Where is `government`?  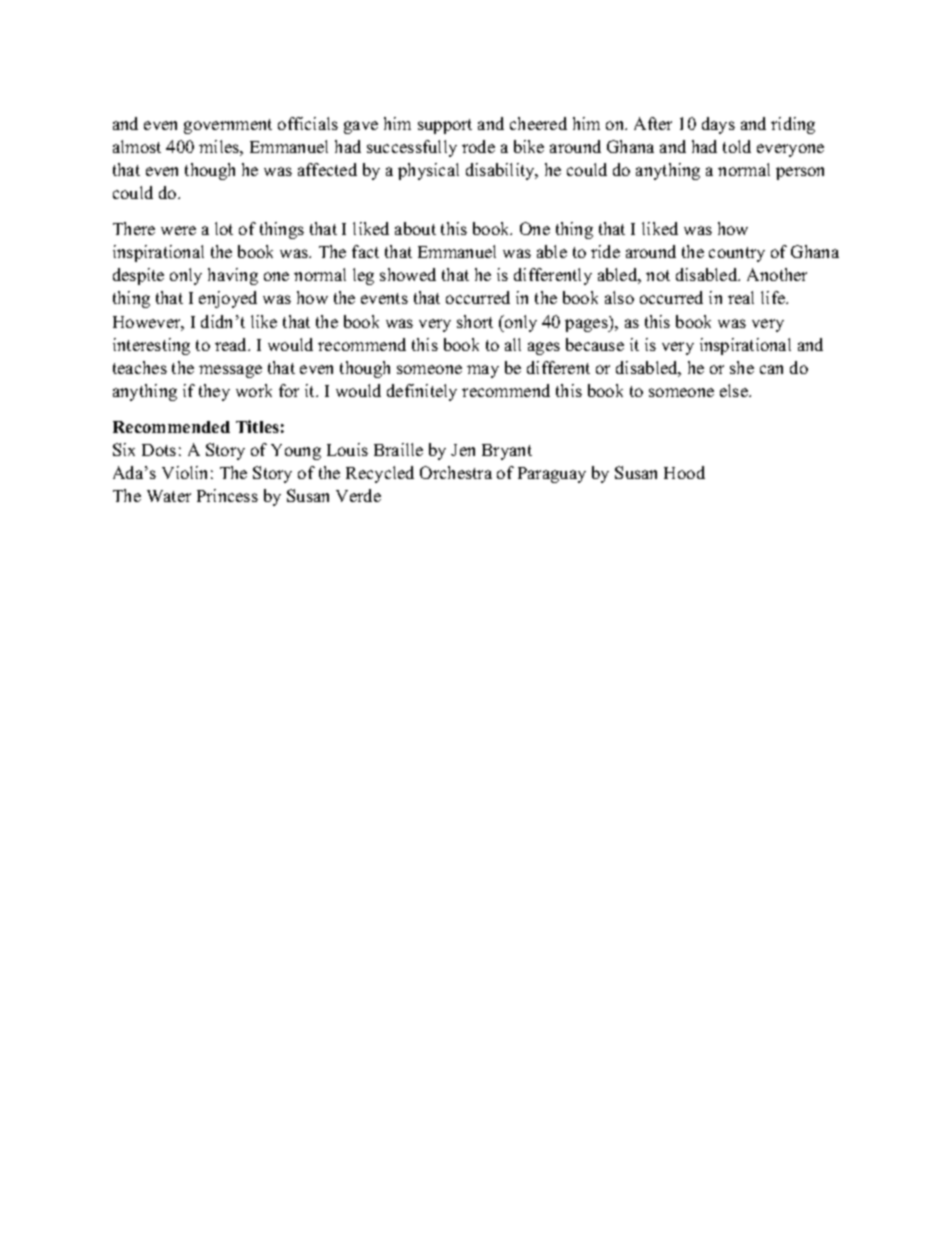
government is located at coordinates (228, 126).
